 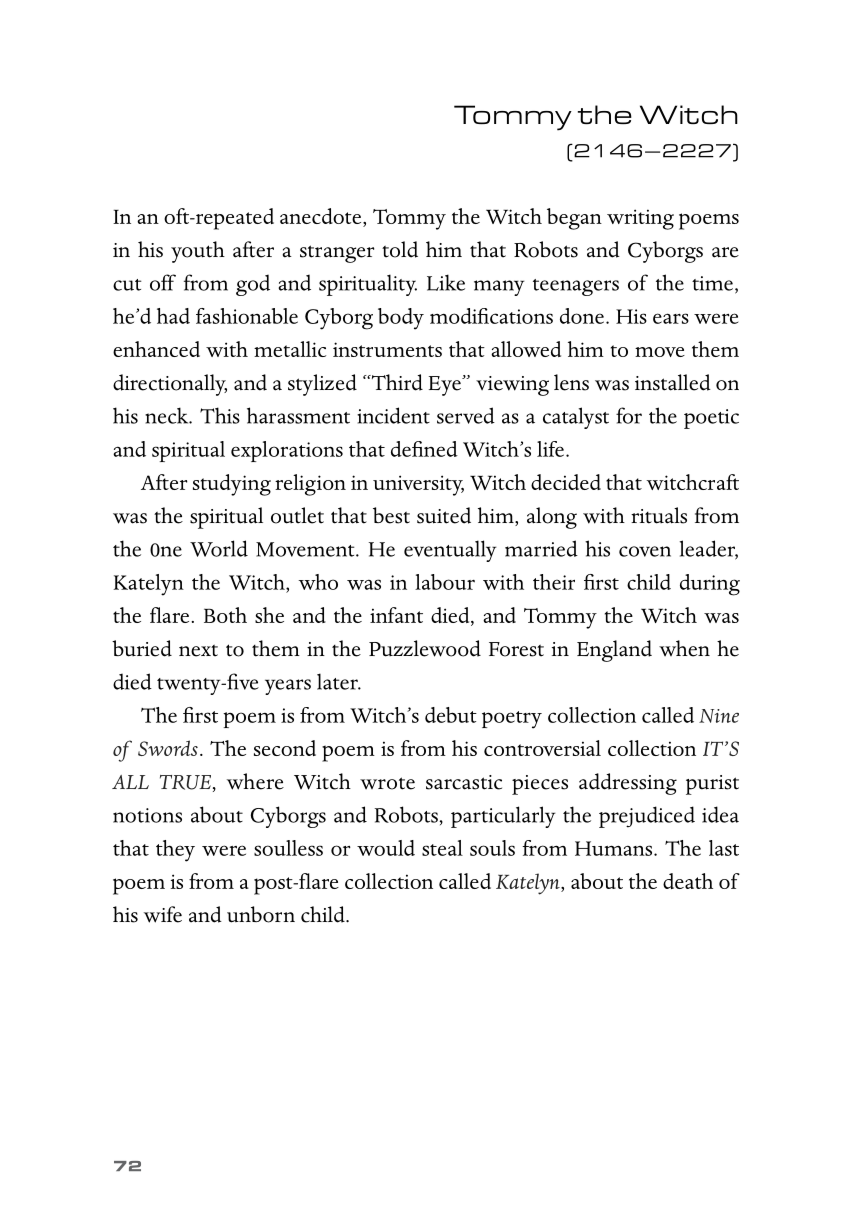 I want to click on installed, so click(x=673, y=382).
